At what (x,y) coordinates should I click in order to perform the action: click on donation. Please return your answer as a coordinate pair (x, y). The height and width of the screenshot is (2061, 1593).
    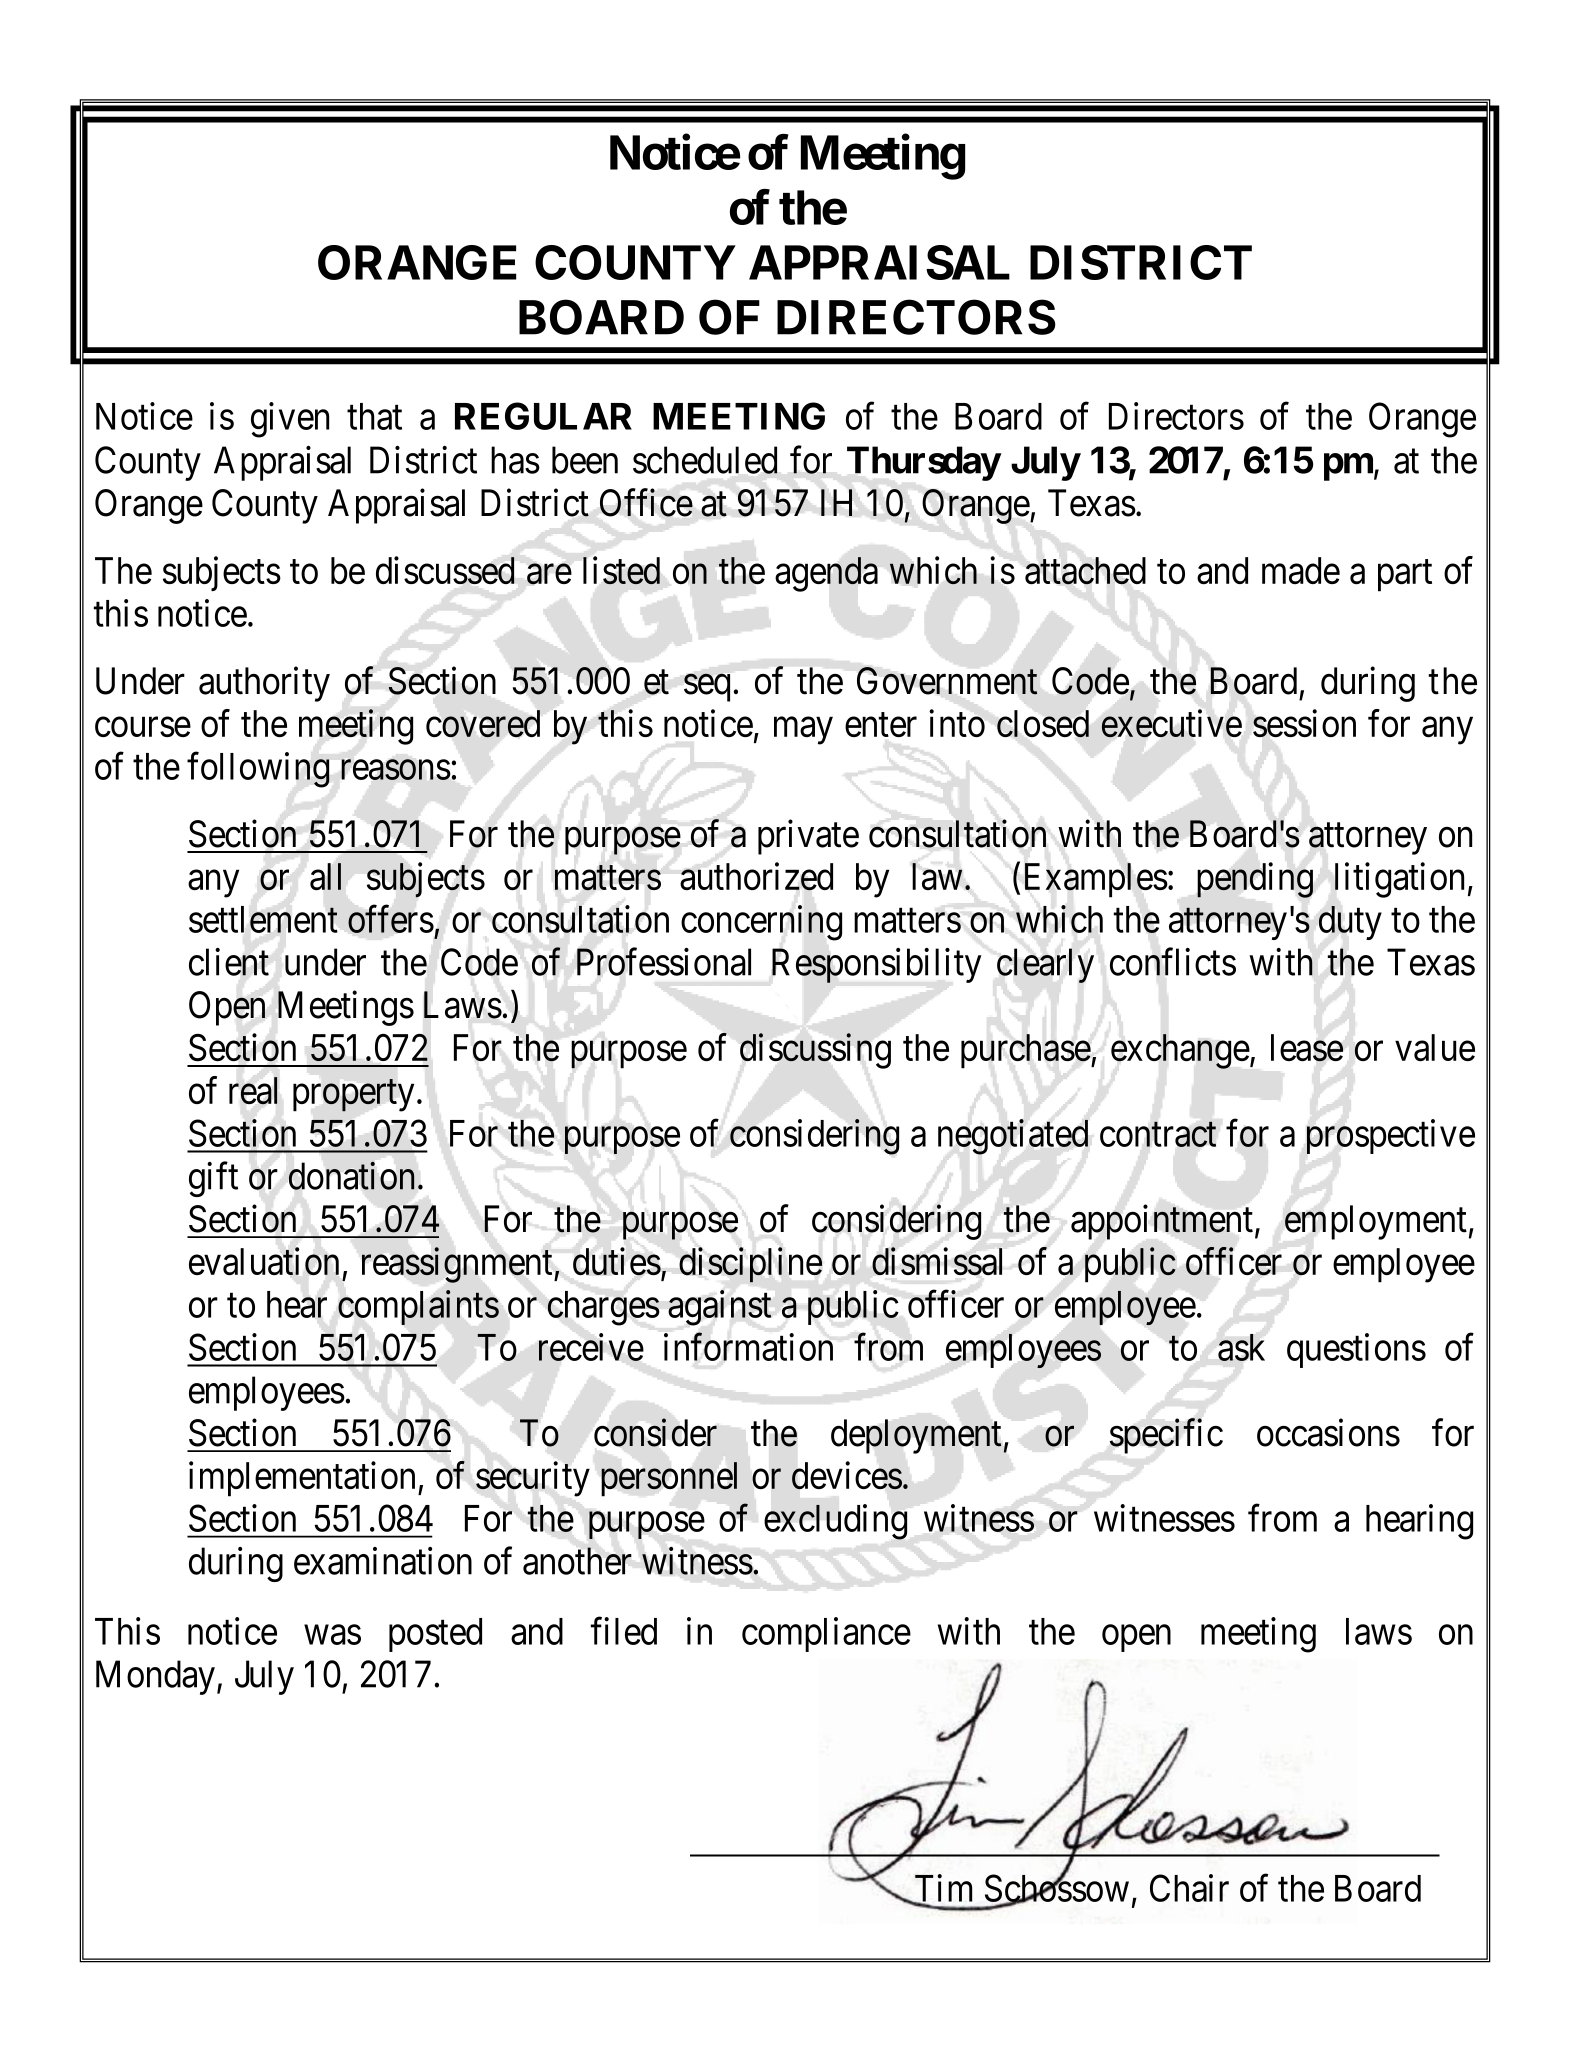
    Looking at the image, I should click on (351, 1176).
